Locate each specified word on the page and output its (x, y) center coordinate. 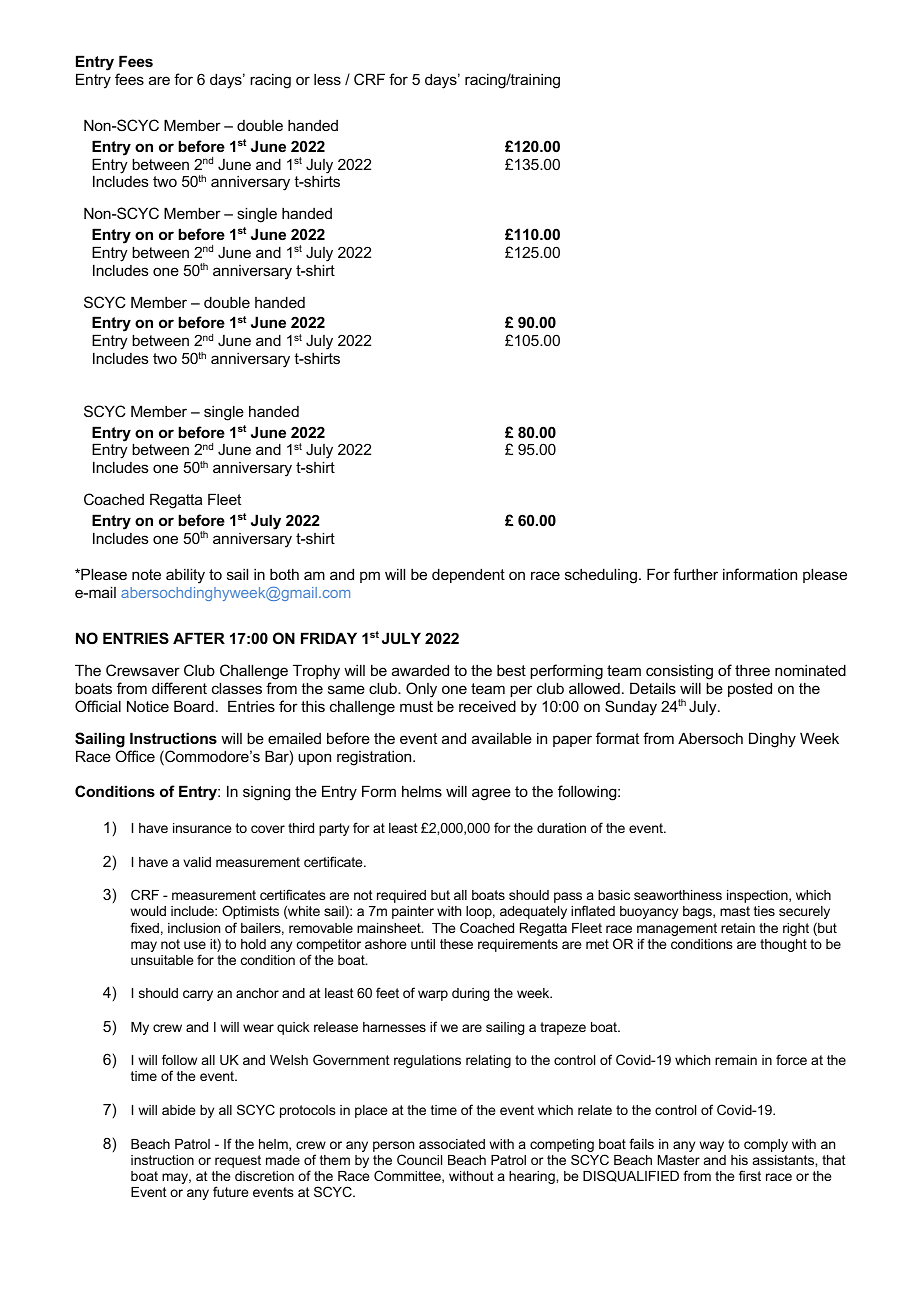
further (695, 574)
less (327, 79)
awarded (420, 670)
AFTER (199, 638)
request (238, 1161)
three (752, 670)
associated (452, 1144)
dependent (468, 575)
